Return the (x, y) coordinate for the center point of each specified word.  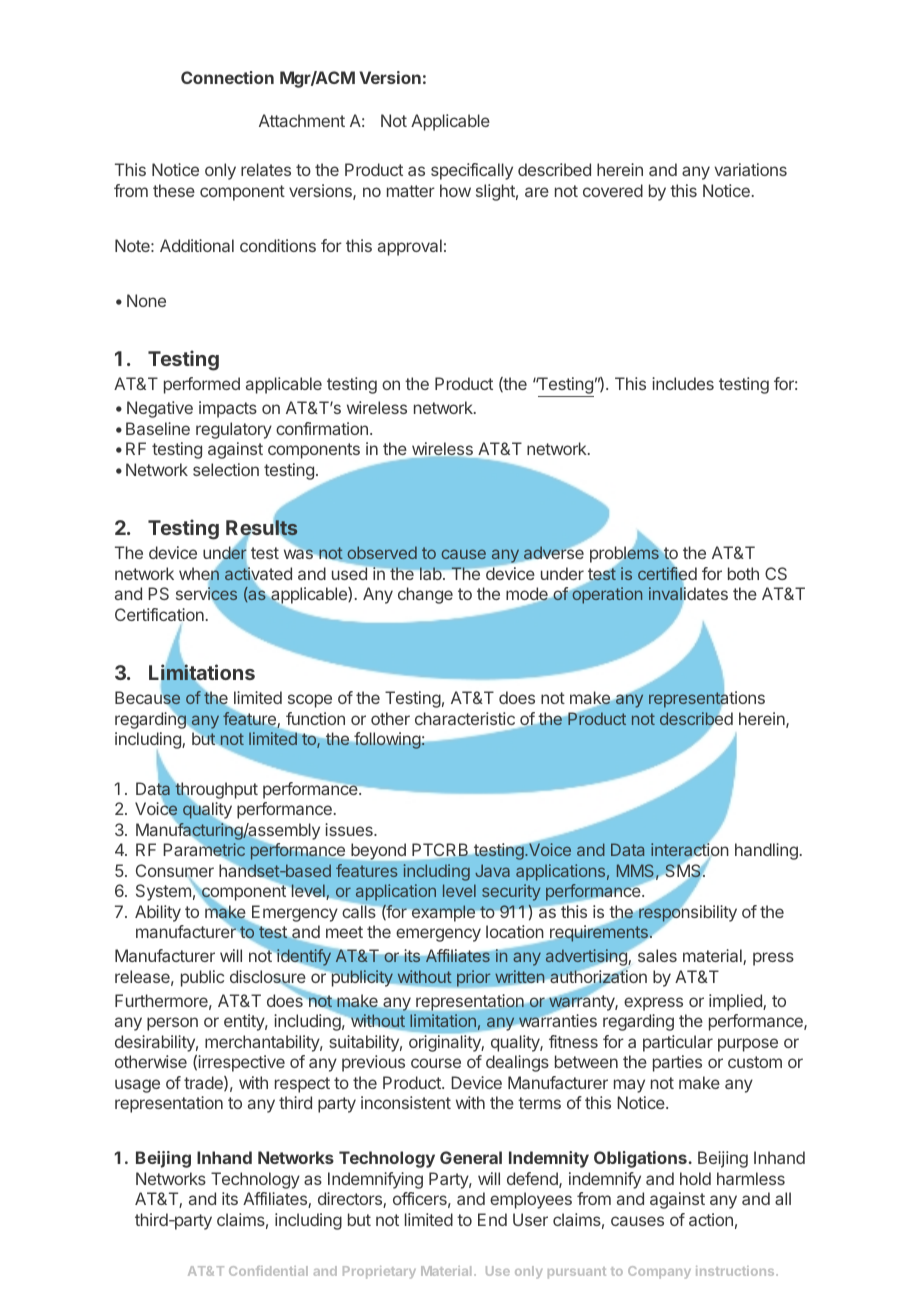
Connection (227, 77)
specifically (472, 171)
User (530, 1219)
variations (751, 169)
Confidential (268, 1271)
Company (659, 1272)
